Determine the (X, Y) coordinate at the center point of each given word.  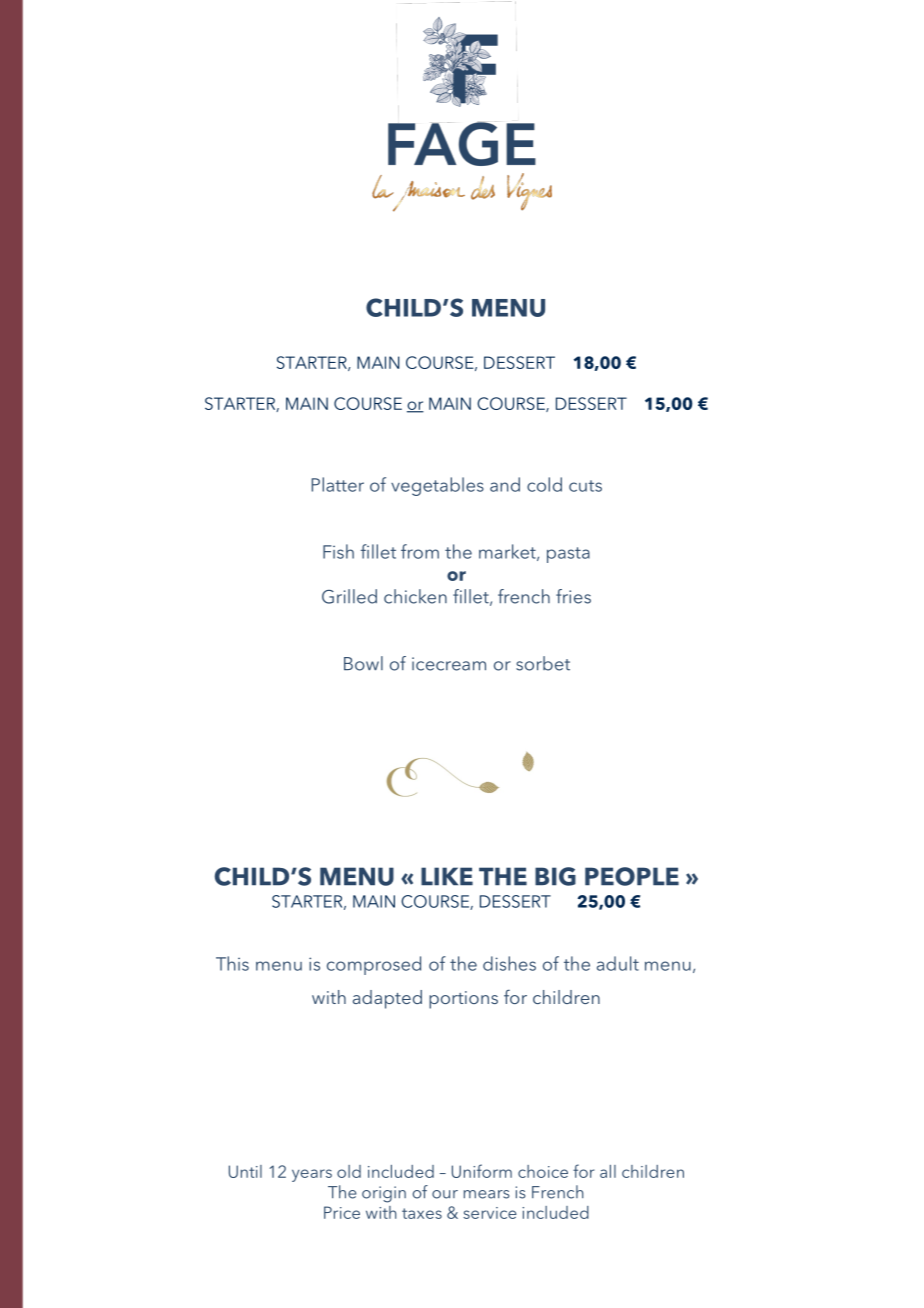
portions (463, 1000)
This (232, 963)
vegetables (437, 486)
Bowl (363, 663)
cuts (585, 486)
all (608, 1171)
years (312, 1175)
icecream (449, 664)
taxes (422, 1213)
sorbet (543, 663)
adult (618, 963)
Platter (338, 484)
